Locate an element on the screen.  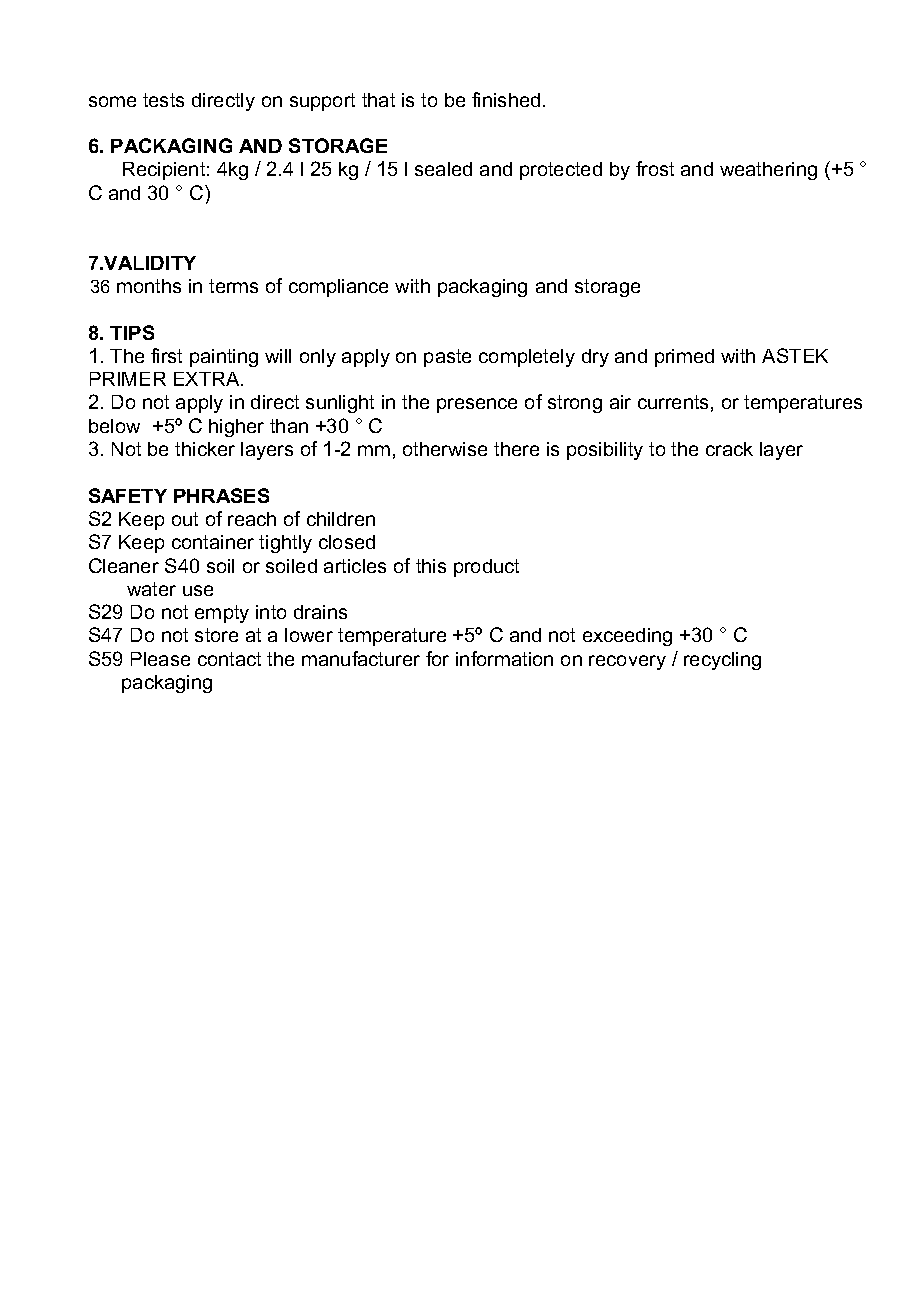
tests is located at coordinates (163, 100).
